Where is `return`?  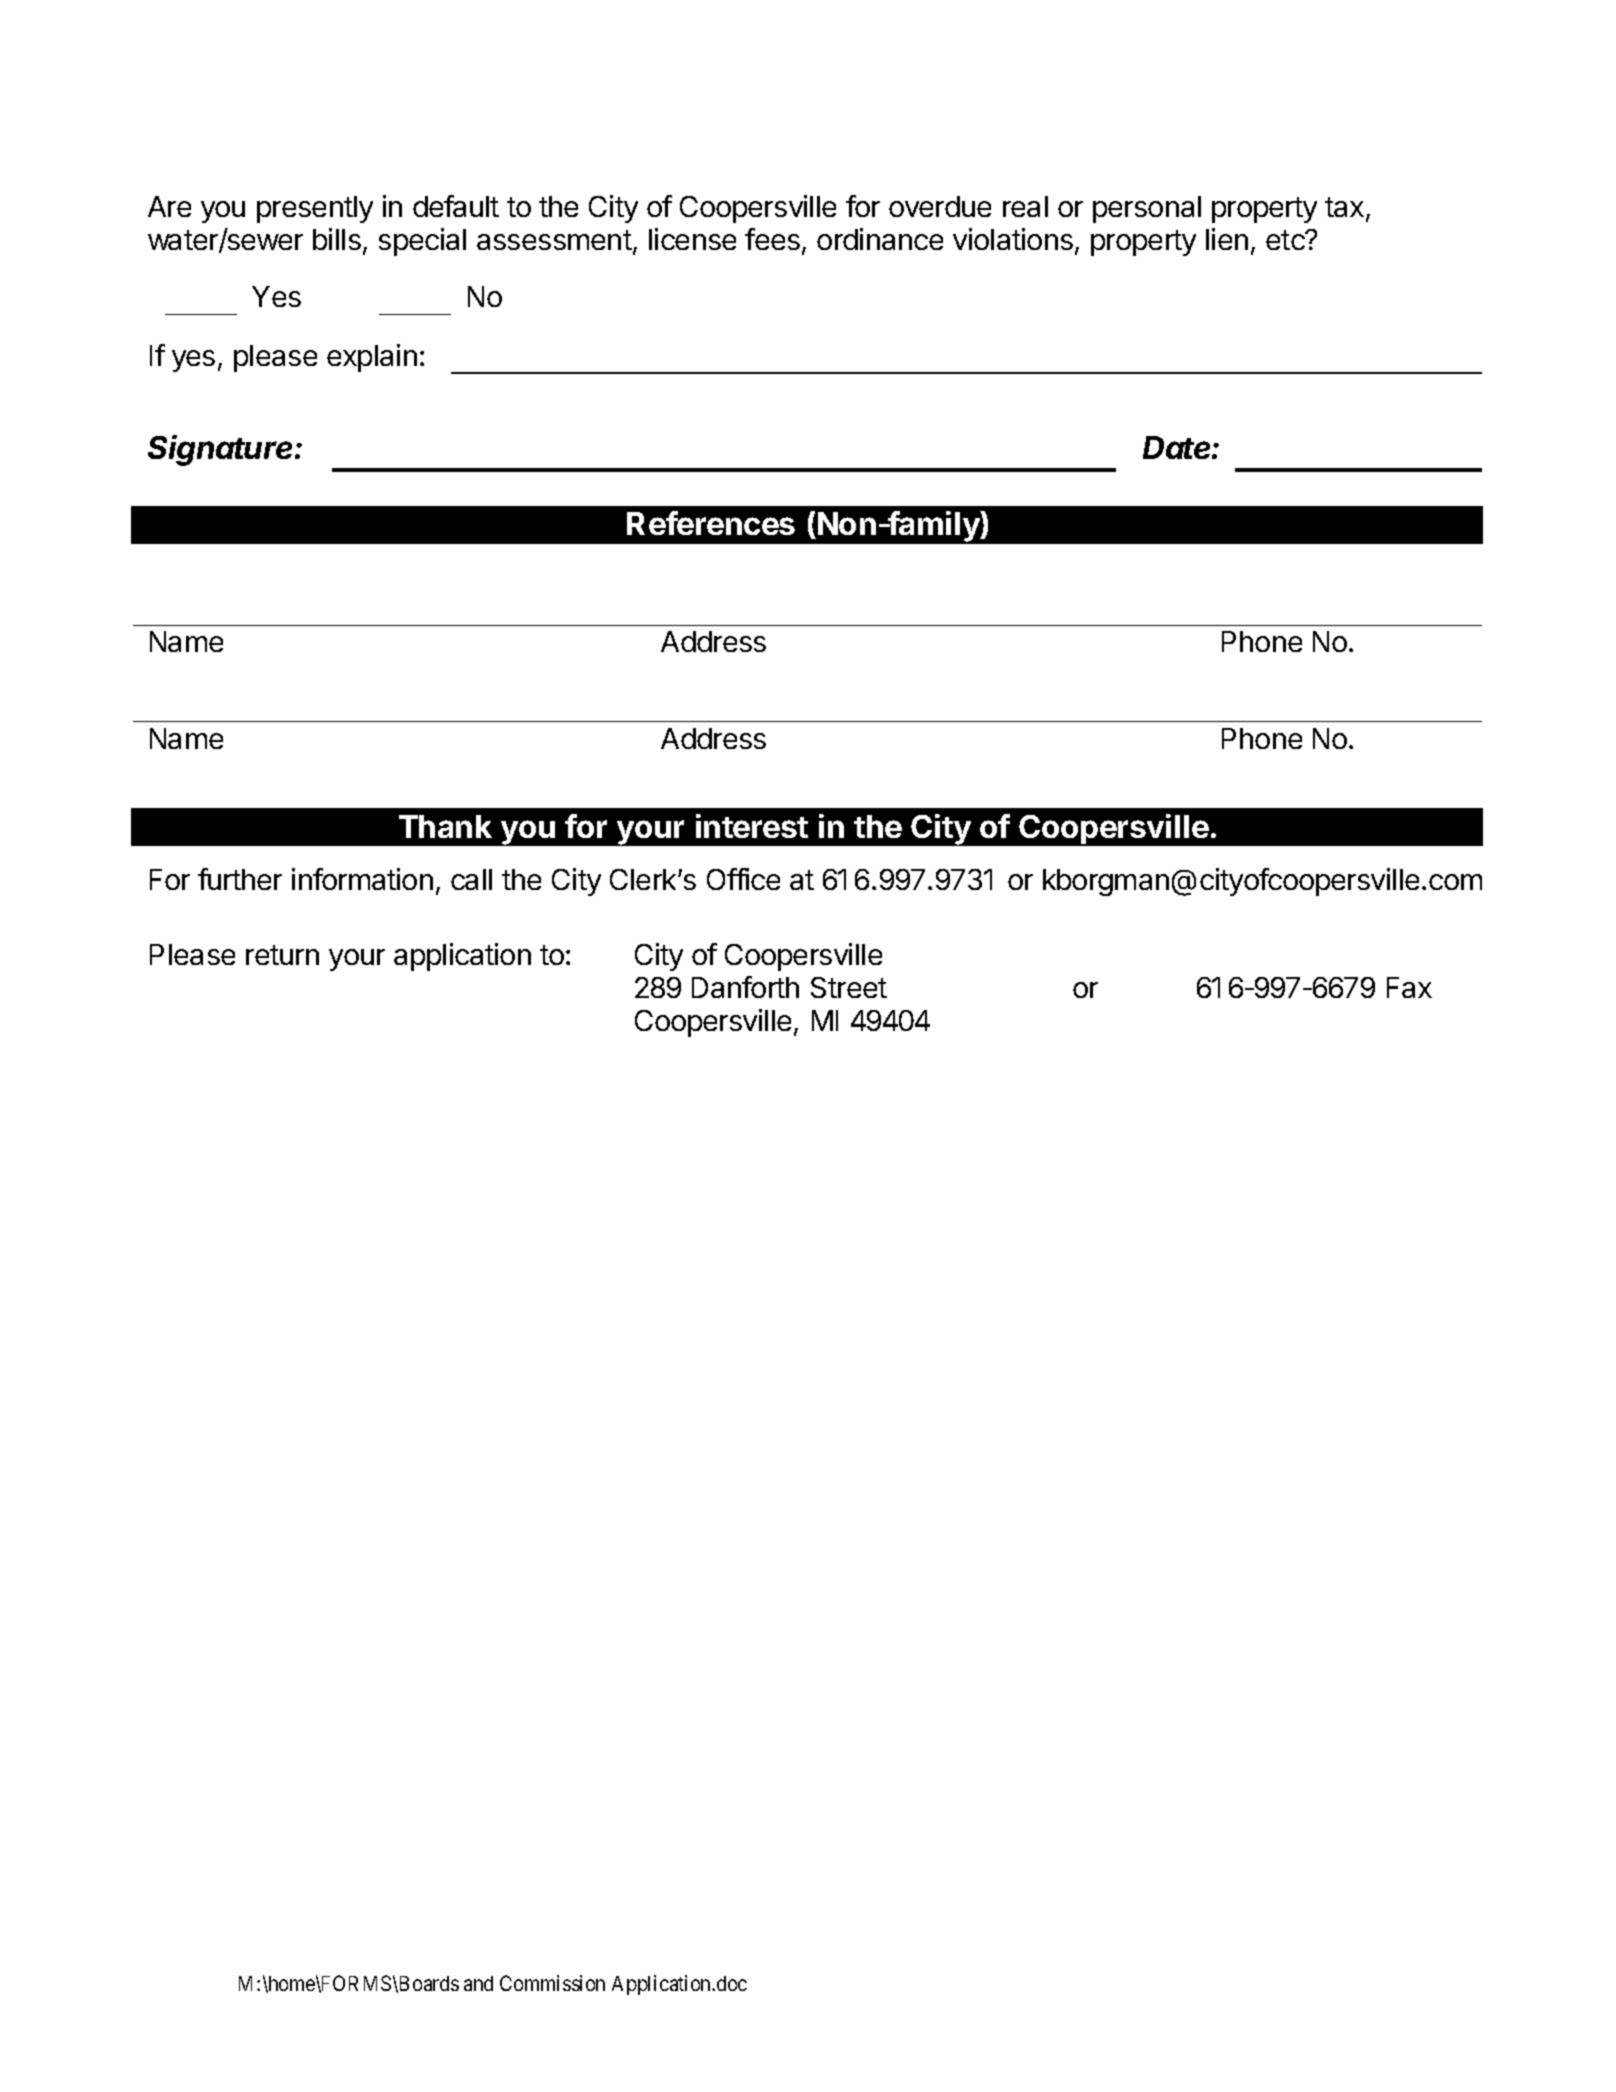 return is located at coordinates (282, 955).
